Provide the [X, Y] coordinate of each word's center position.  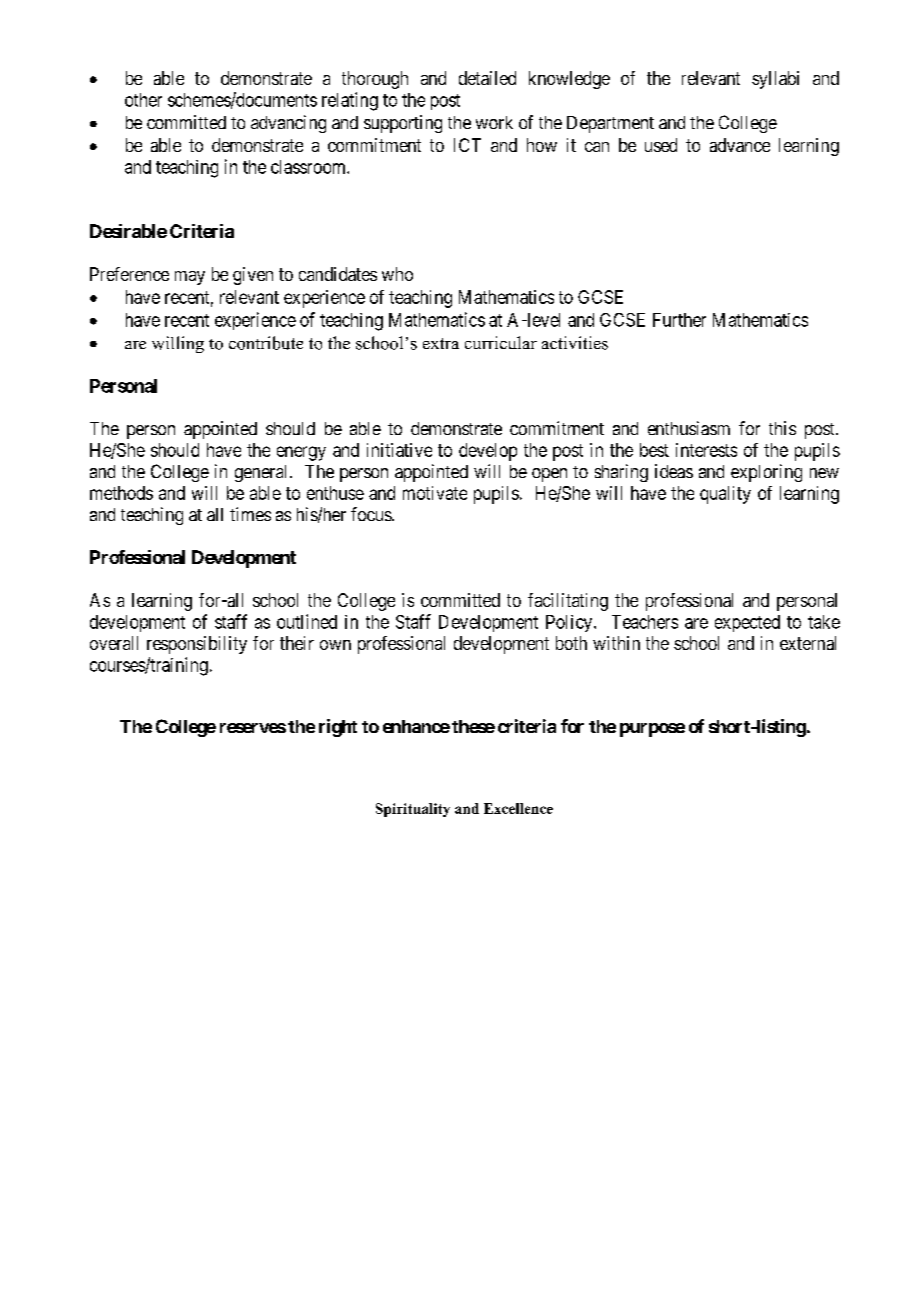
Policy [570, 623]
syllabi [775, 80]
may [190, 278]
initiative [399, 450]
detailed [487, 78]
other [143, 100]
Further [679, 320]
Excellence [518, 808]
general [263, 473]
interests [706, 450]
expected [747, 623]
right [338, 728]
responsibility [197, 645]
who [397, 274]
